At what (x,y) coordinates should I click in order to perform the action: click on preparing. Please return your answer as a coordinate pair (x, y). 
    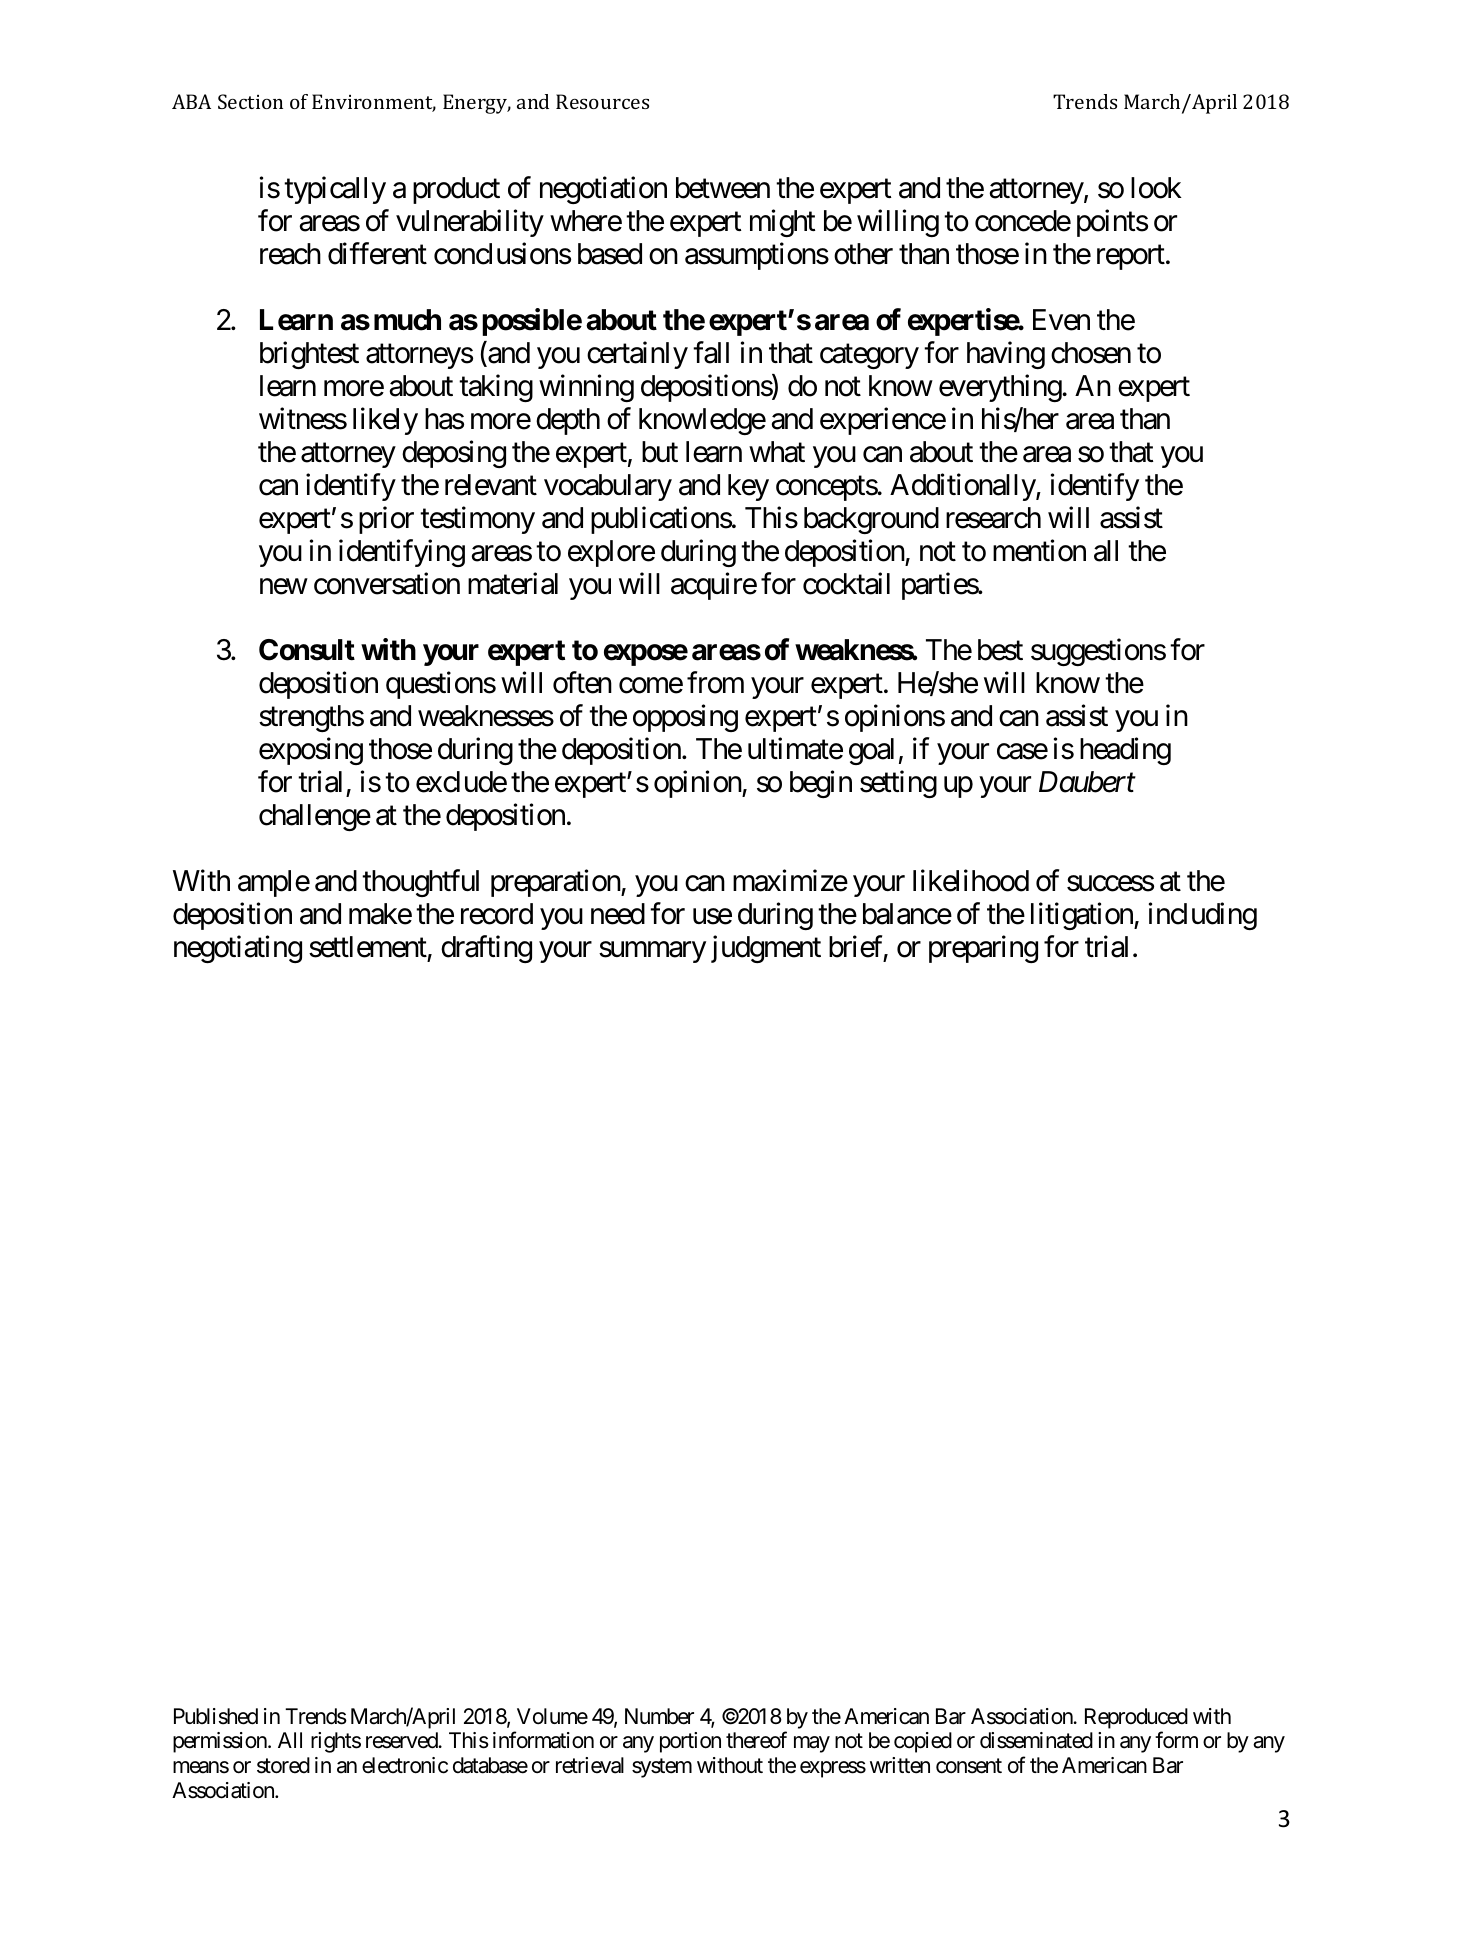
    Looking at the image, I should click on (983, 949).
